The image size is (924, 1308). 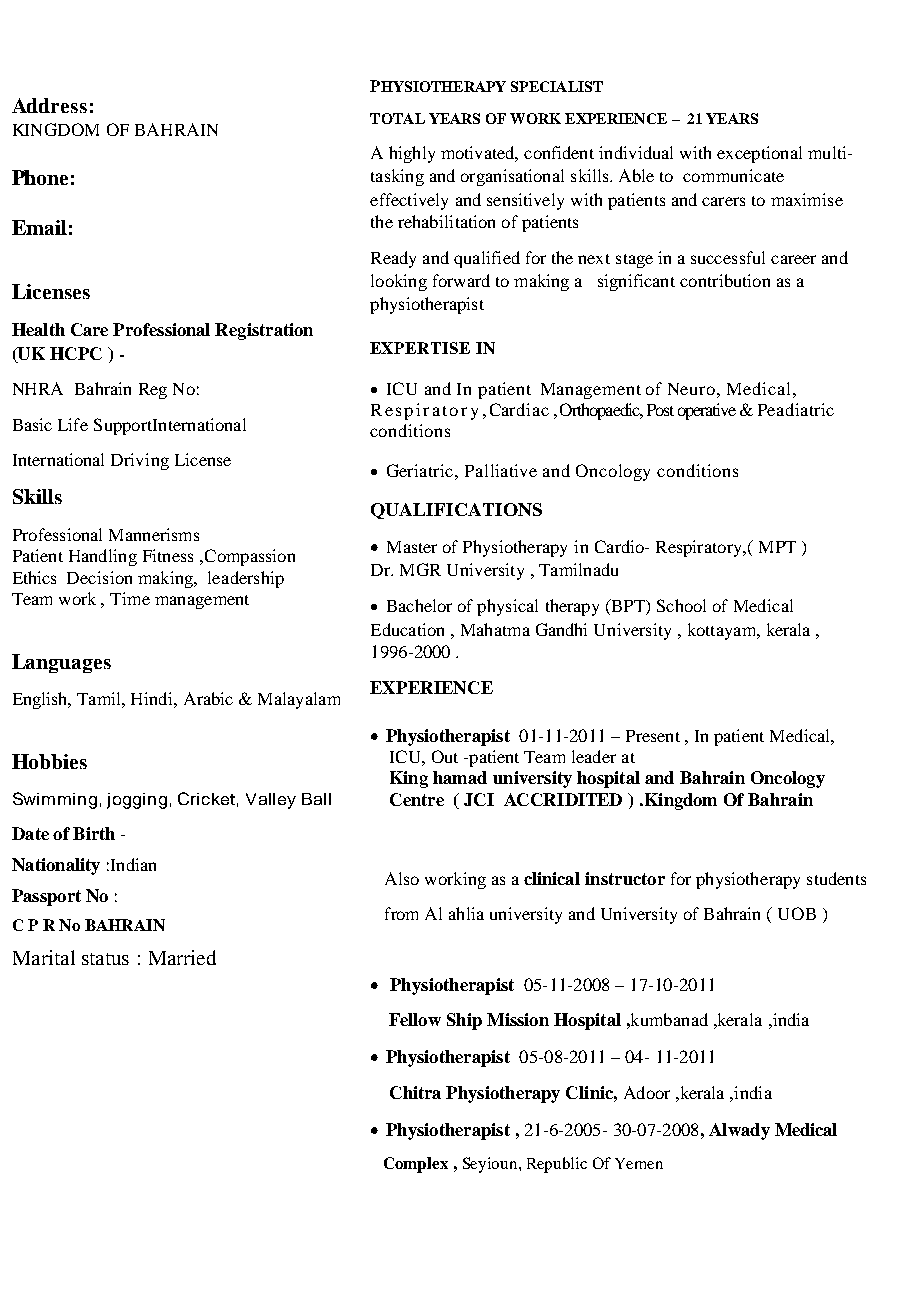 What do you see at coordinates (140, 461) in the document?
I see `Driving` at bounding box center [140, 461].
